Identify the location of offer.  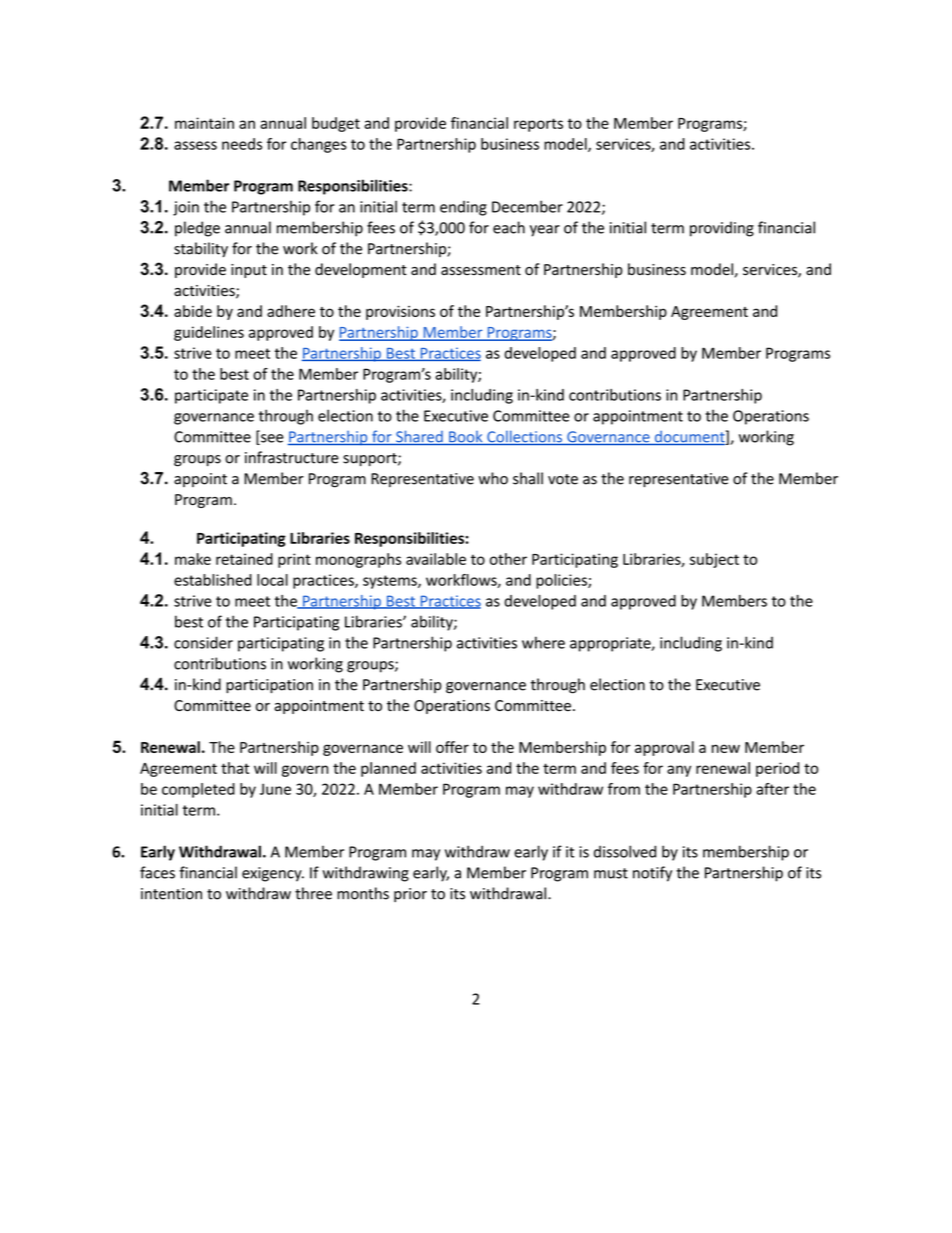
(452, 747).
